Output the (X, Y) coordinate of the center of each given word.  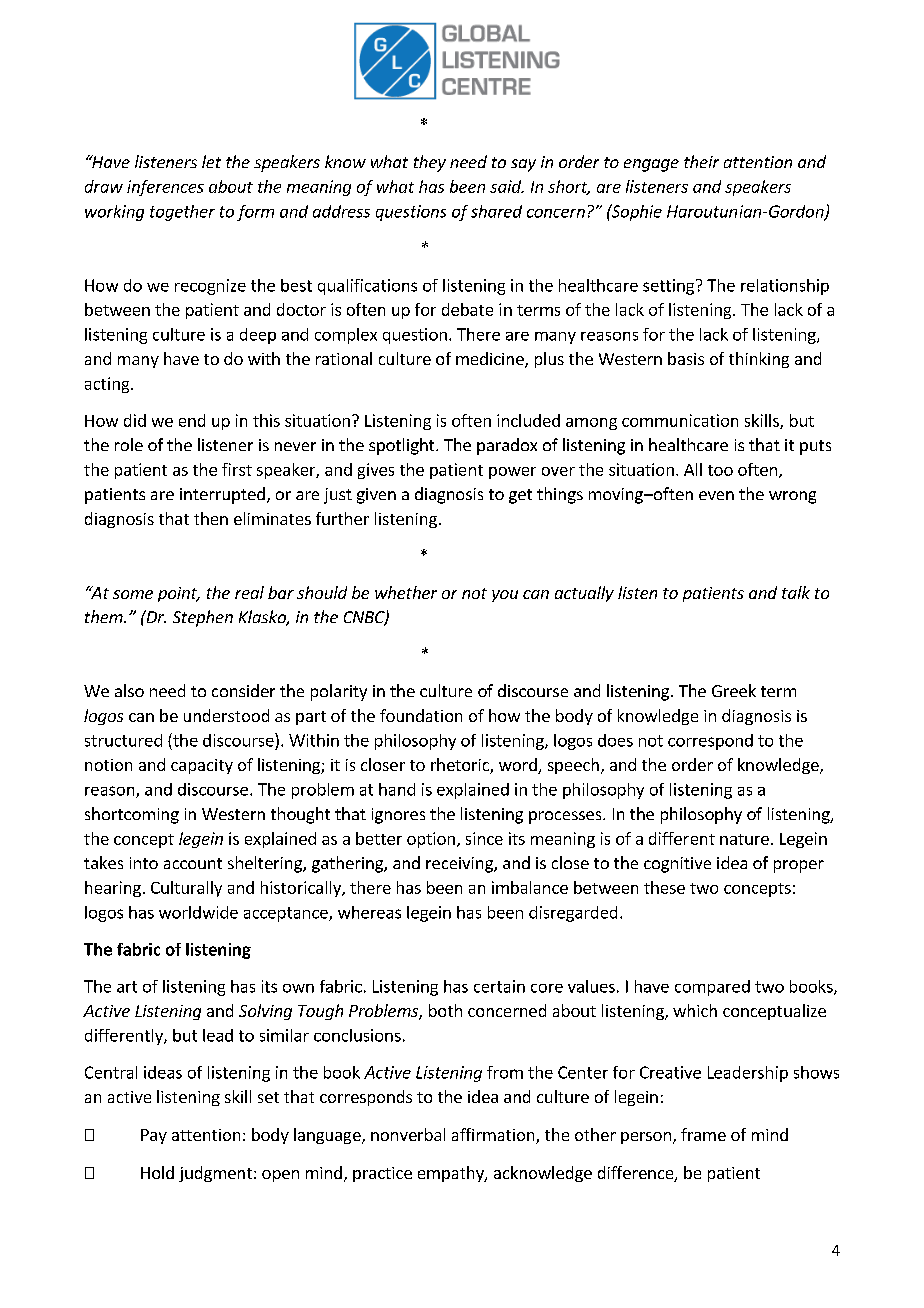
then (211, 518)
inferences (165, 188)
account (193, 863)
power (512, 473)
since (484, 838)
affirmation (494, 1136)
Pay (154, 1136)
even (716, 495)
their (701, 161)
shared (496, 211)
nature (744, 839)
